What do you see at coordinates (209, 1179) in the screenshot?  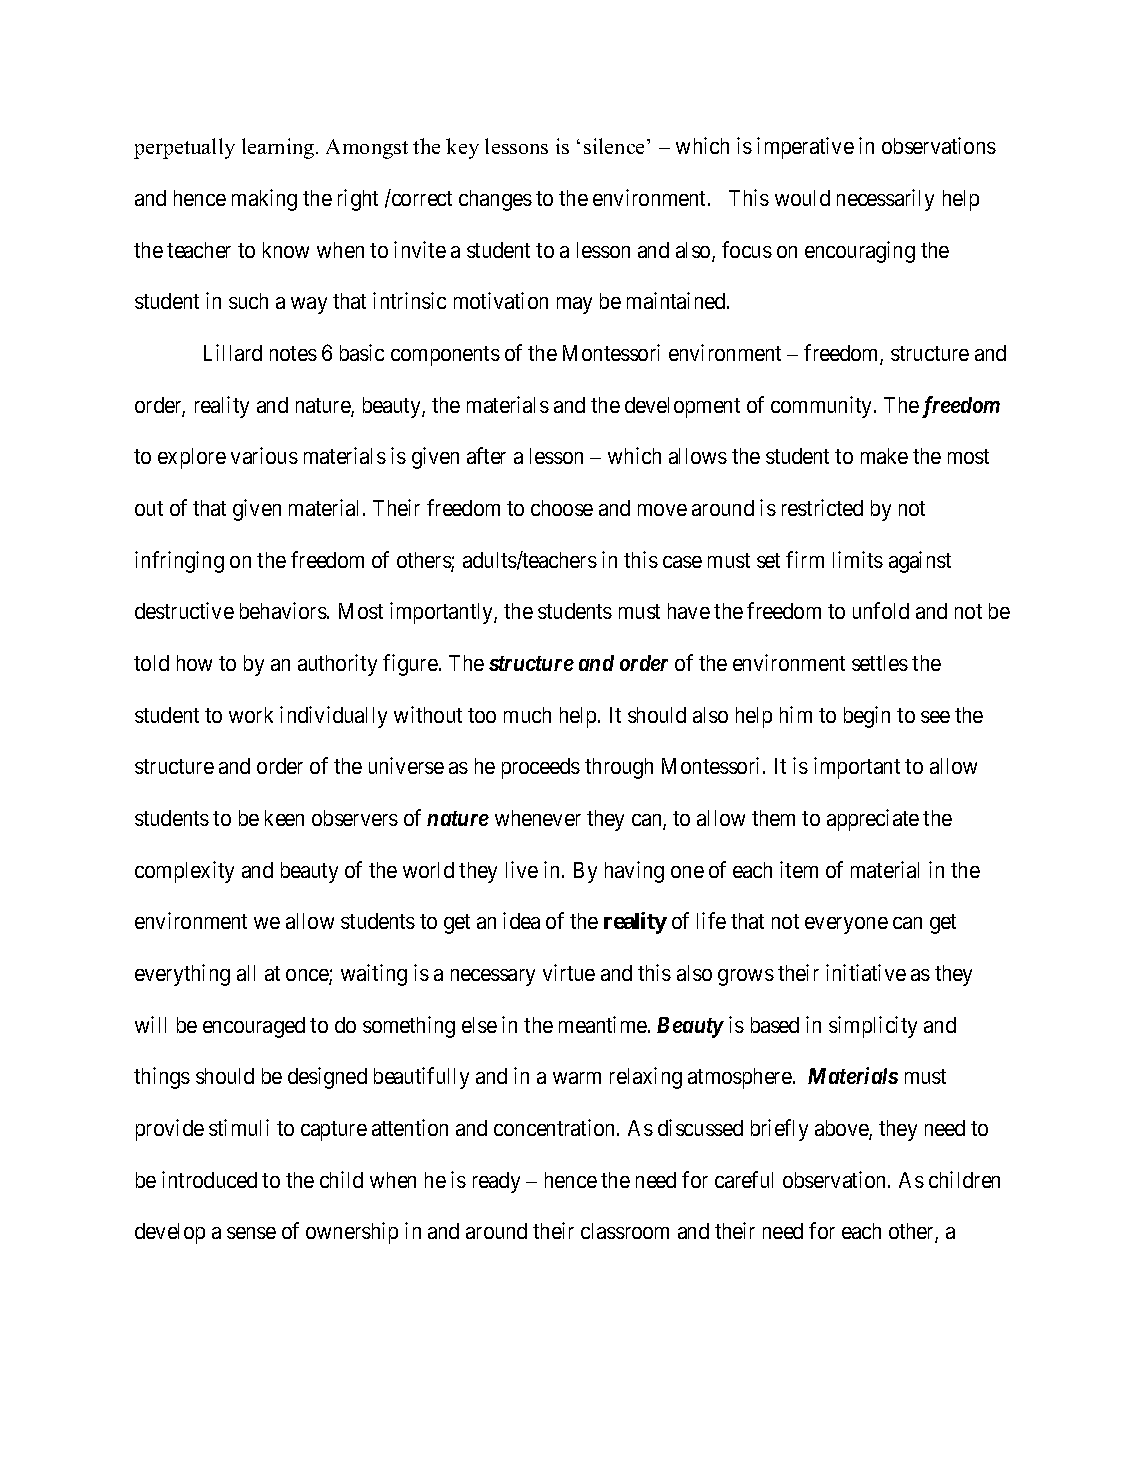 I see `introduced` at bounding box center [209, 1179].
